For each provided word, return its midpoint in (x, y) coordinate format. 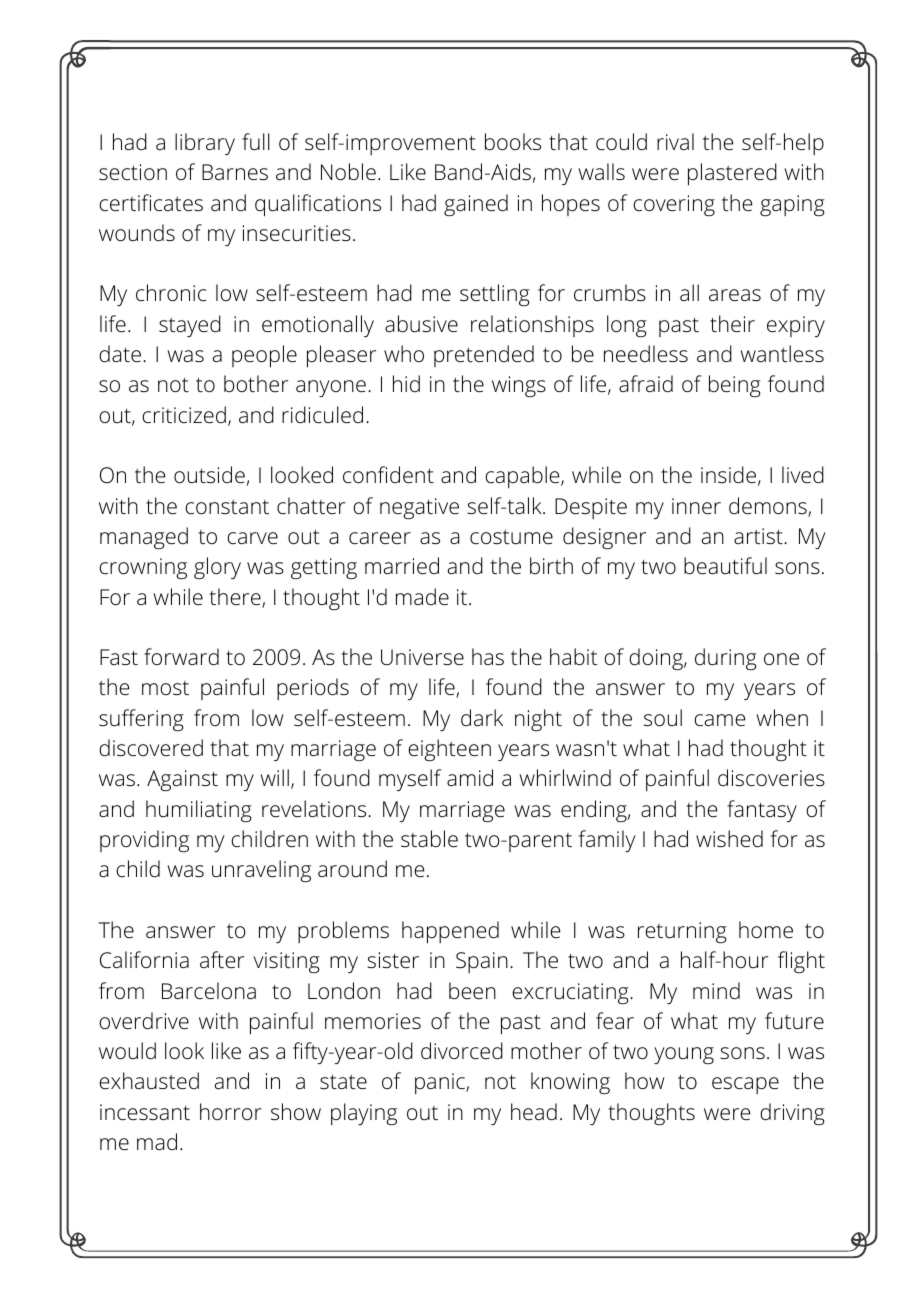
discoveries (771, 778)
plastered (732, 174)
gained (476, 205)
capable (523, 477)
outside (209, 475)
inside (728, 475)
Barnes (235, 172)
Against (182, 781)
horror (231, 1112)
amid (470, 777)
